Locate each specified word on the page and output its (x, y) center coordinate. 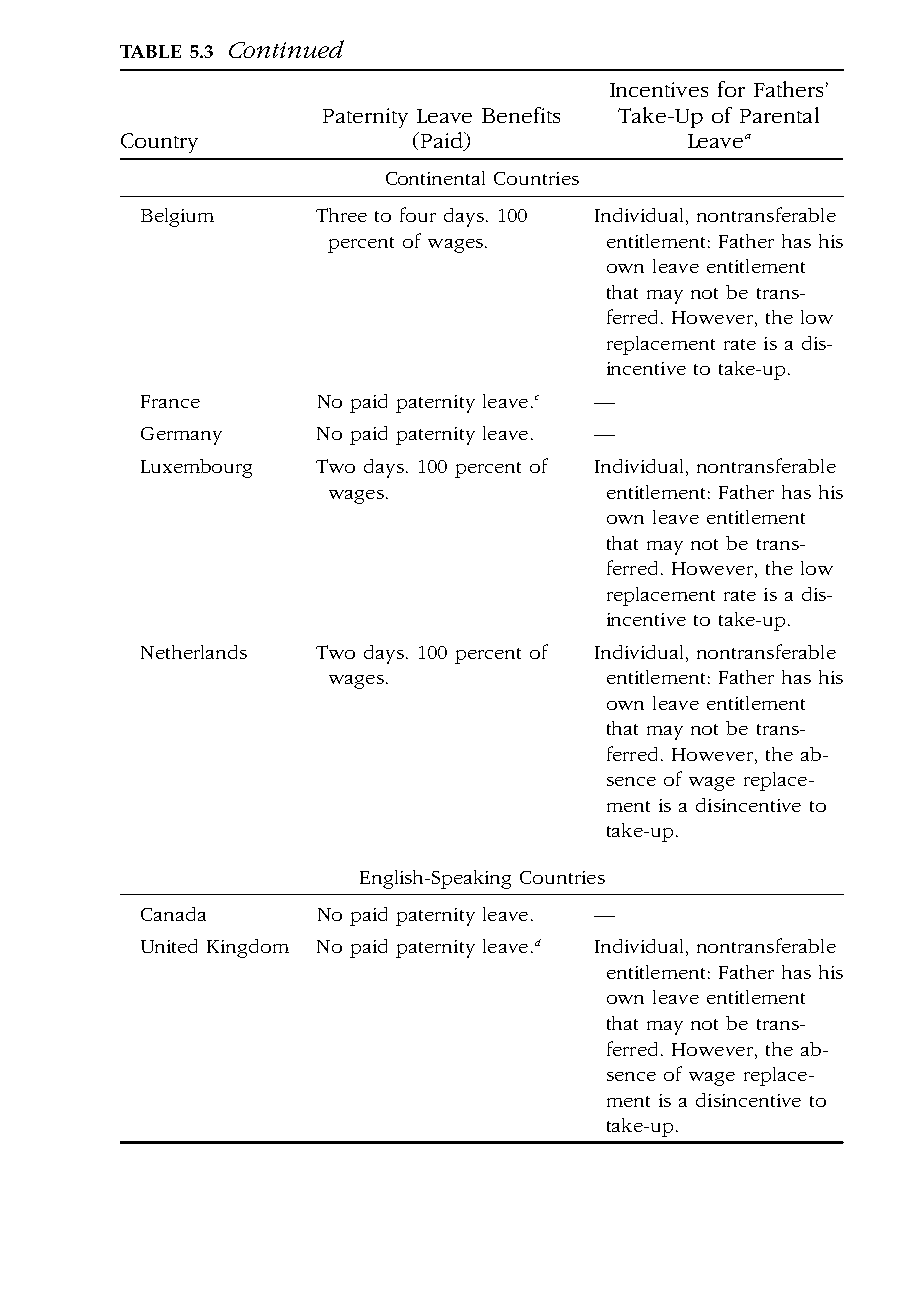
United (169, 946)
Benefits (521, 115)
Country (159, 143)
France (170, 401)
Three (341, 215)
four (418, 214)
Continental (435, 178)
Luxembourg (196, 468)
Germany (181, 436)
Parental (779, 115)
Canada (173, 914)
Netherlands (194, 652)
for (731, 89)
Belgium (177, 217)
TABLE (150, 51)
